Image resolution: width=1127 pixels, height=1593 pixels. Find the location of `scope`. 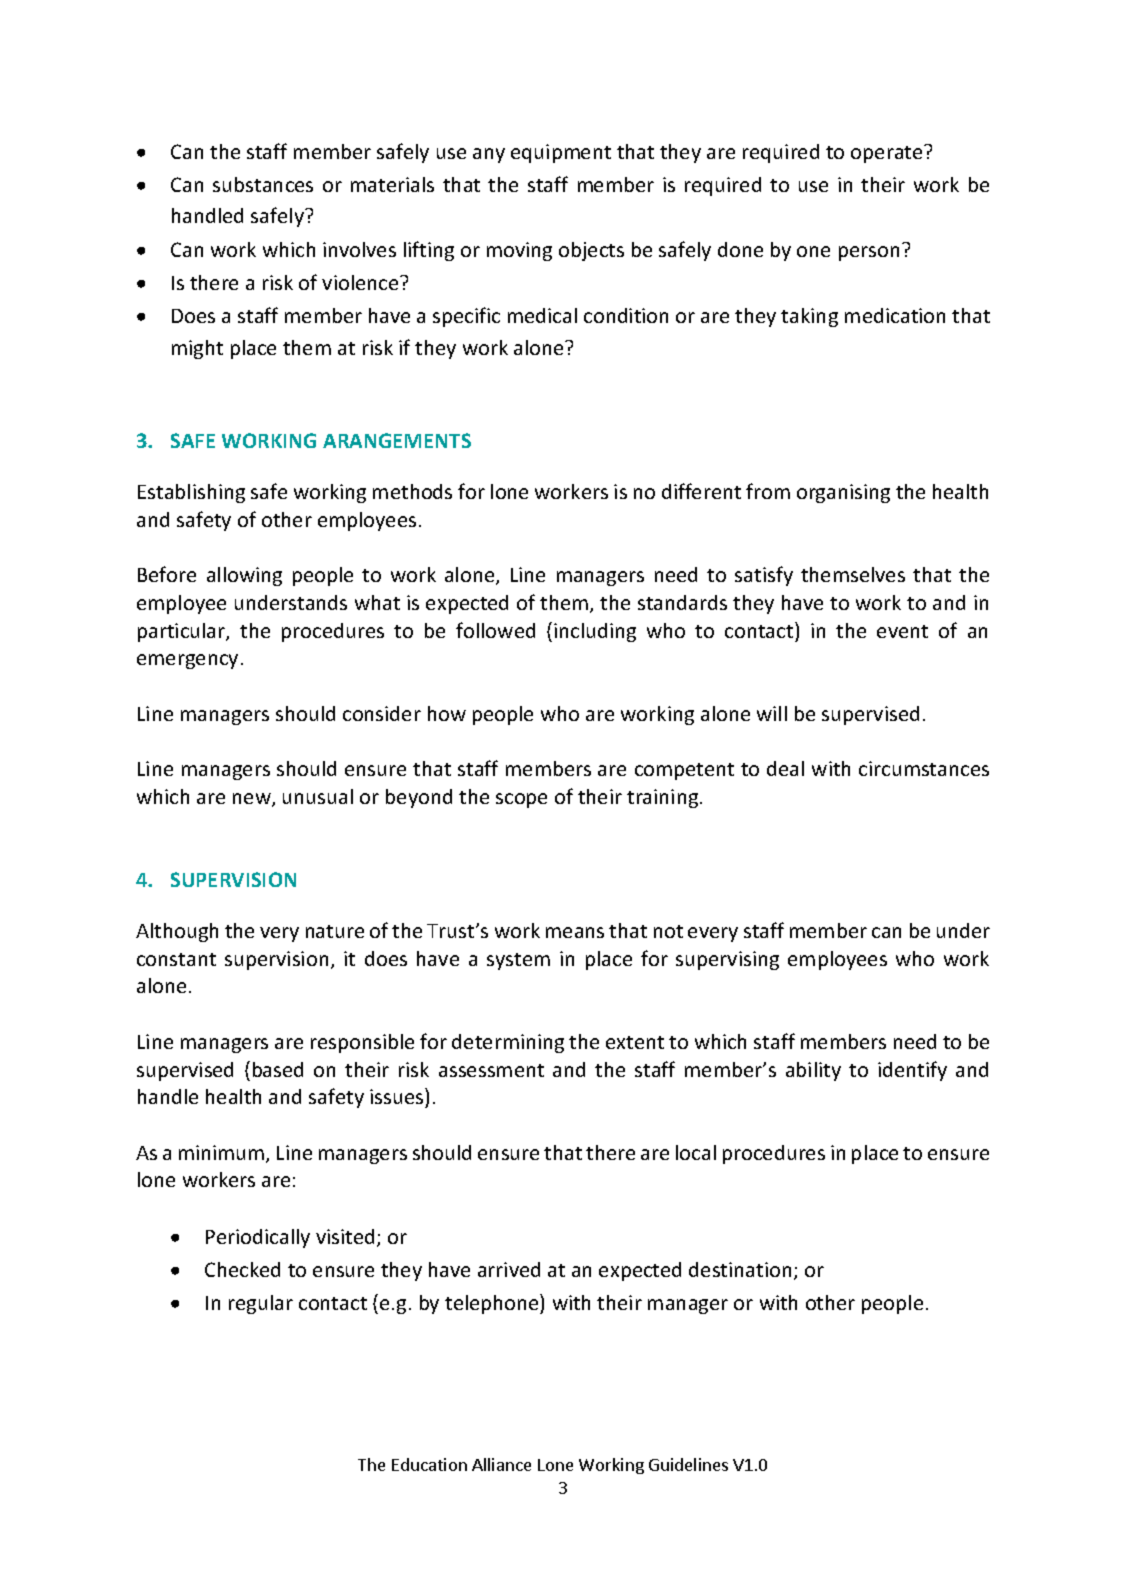

scope is located at coordinates (521, 800).
